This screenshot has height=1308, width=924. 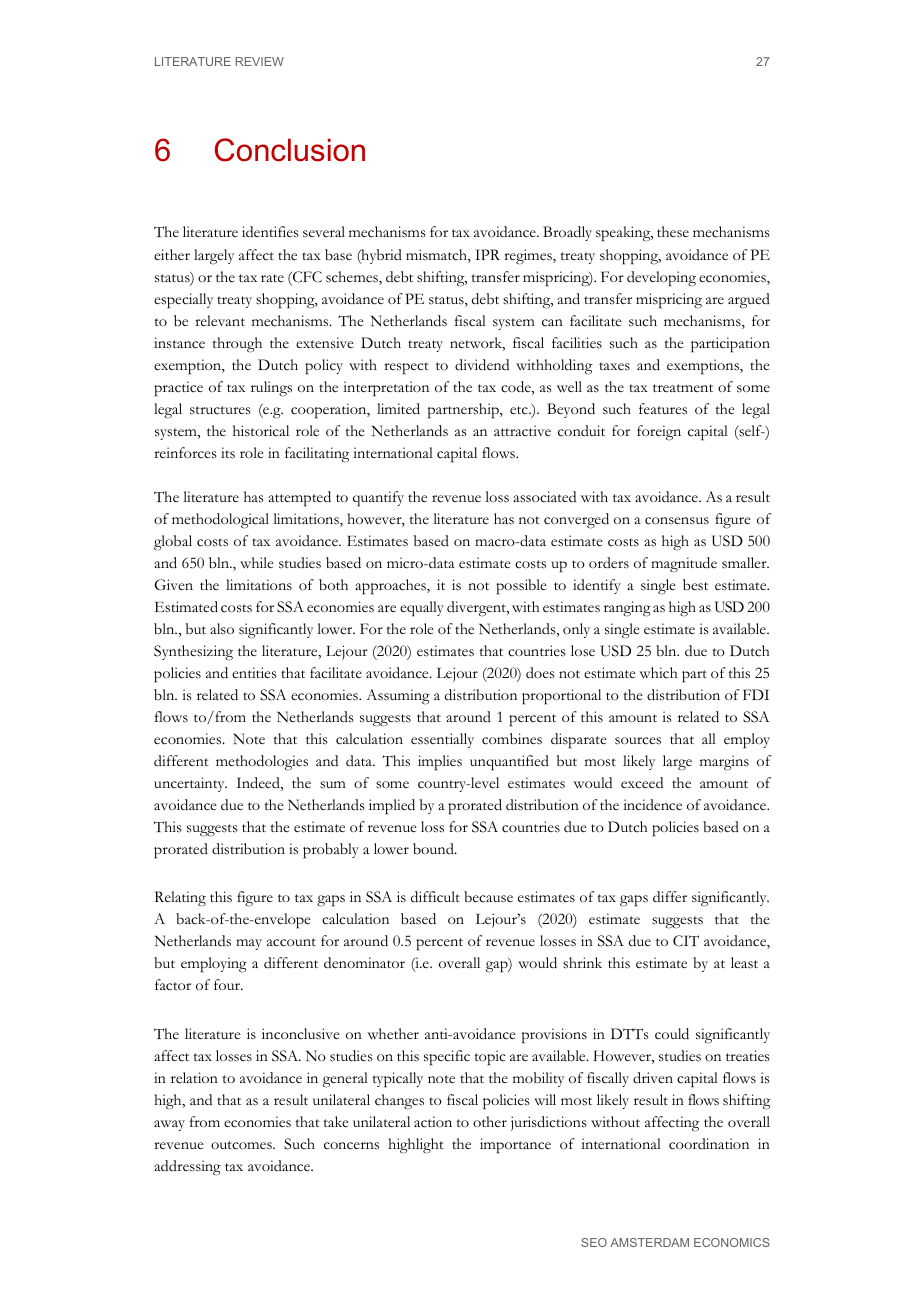 What do you see at coordinates (673, 232) in the screenshot?
I see `these` at bounding box center [673, 232].
